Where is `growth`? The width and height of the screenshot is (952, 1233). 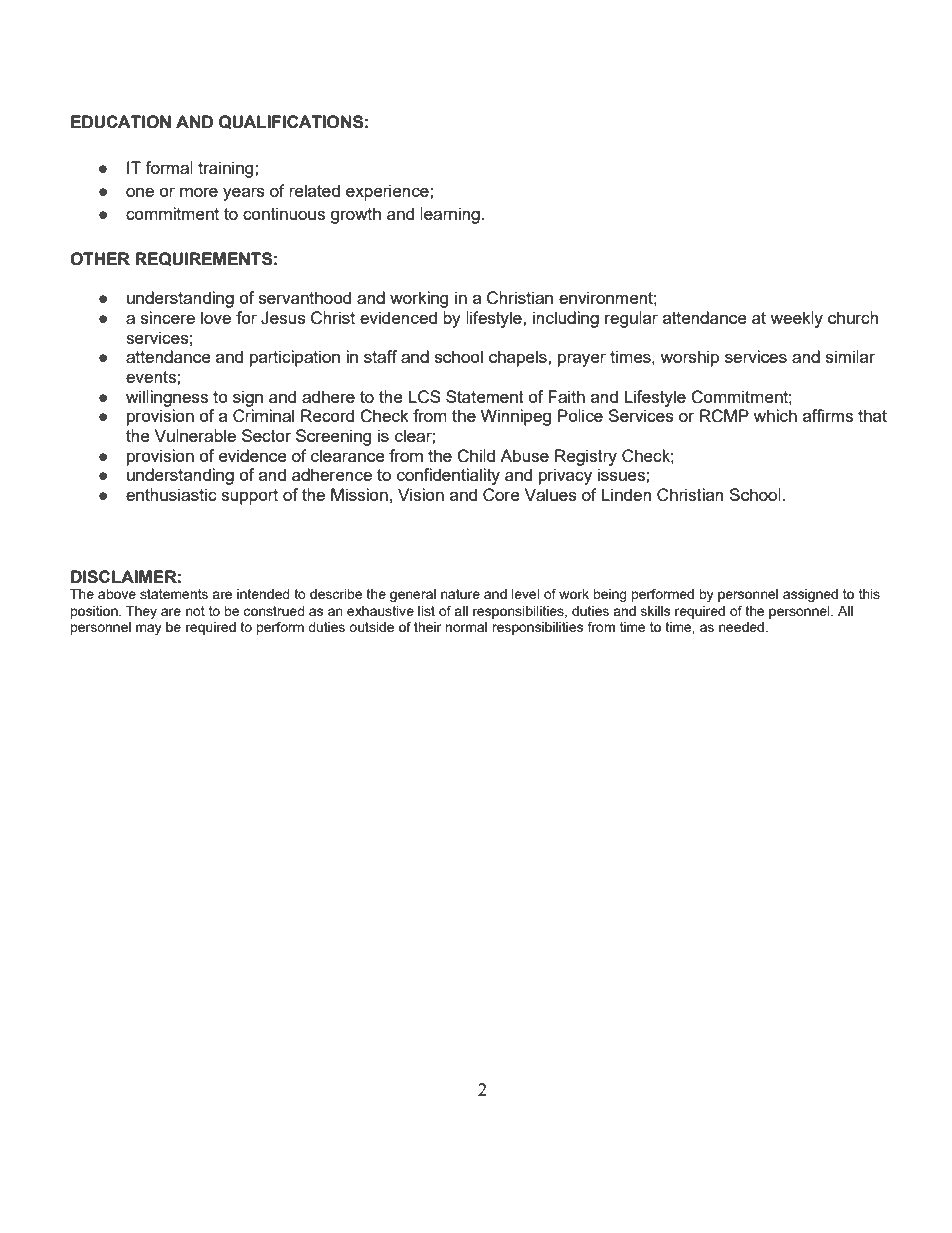
growth is located at coordinates (355, 215).
